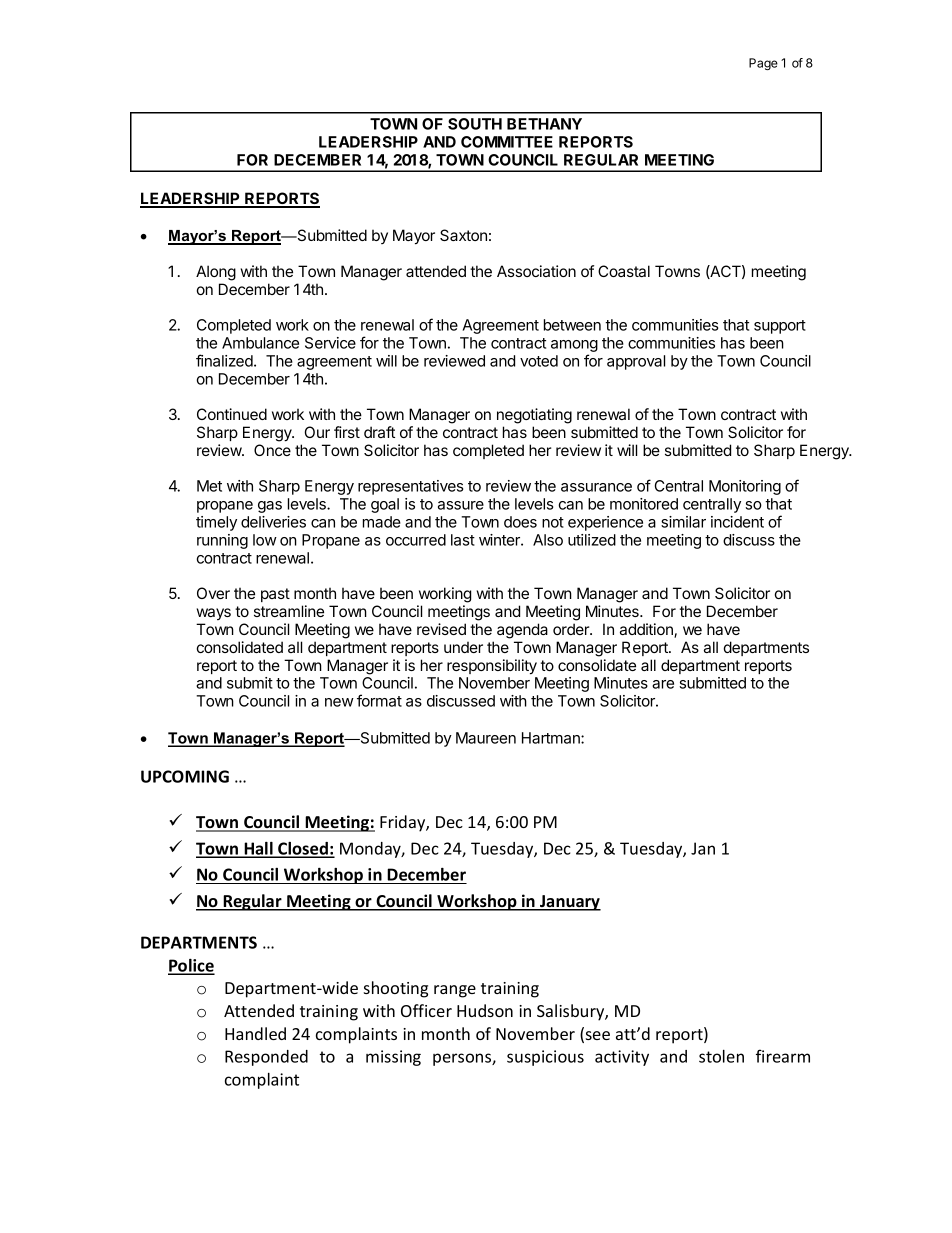  Describe the element at coordinates (486, 738) in the image. I see `Maureen` at that location.
